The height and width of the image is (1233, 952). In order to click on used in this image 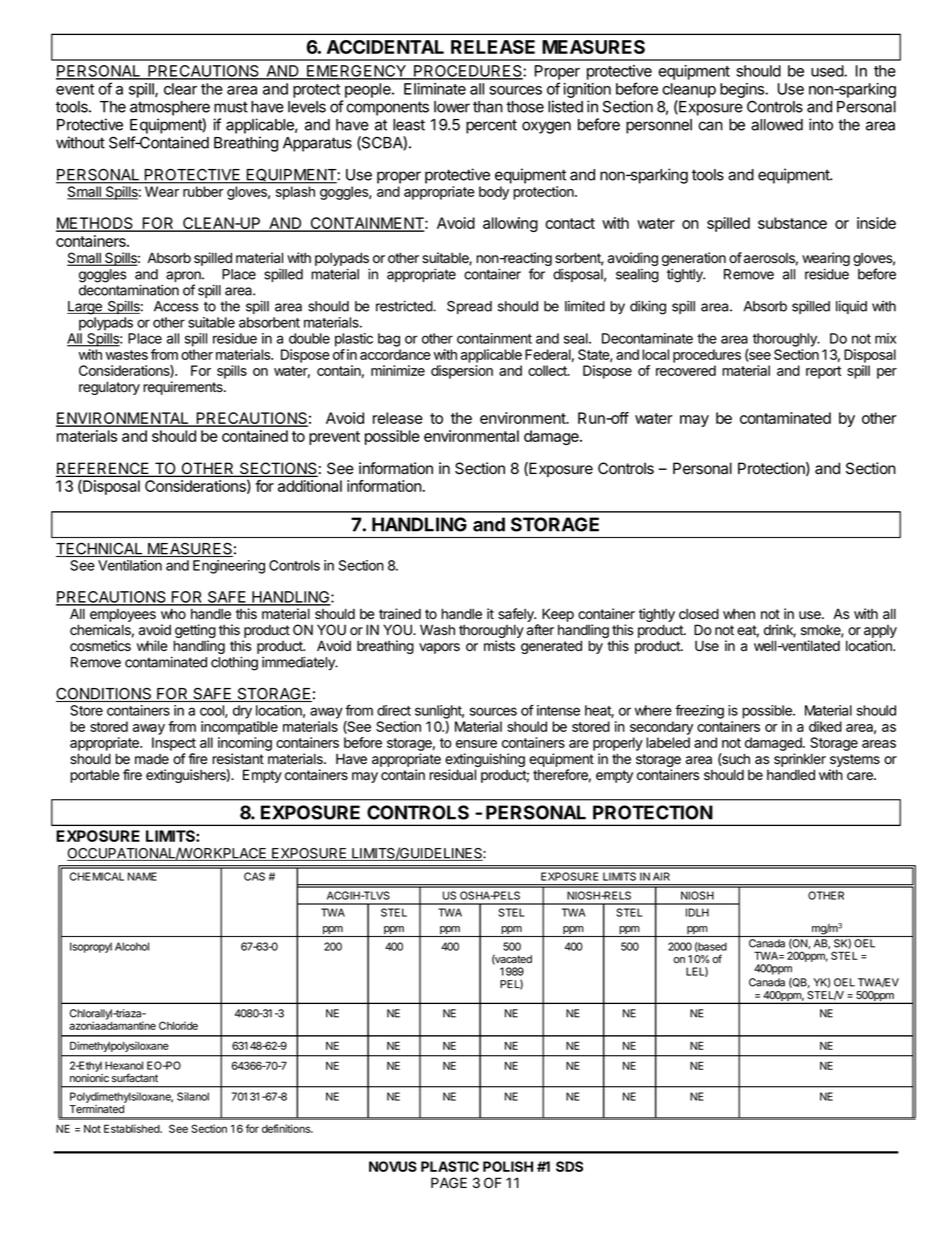, I will do `click(827, 71)`.
